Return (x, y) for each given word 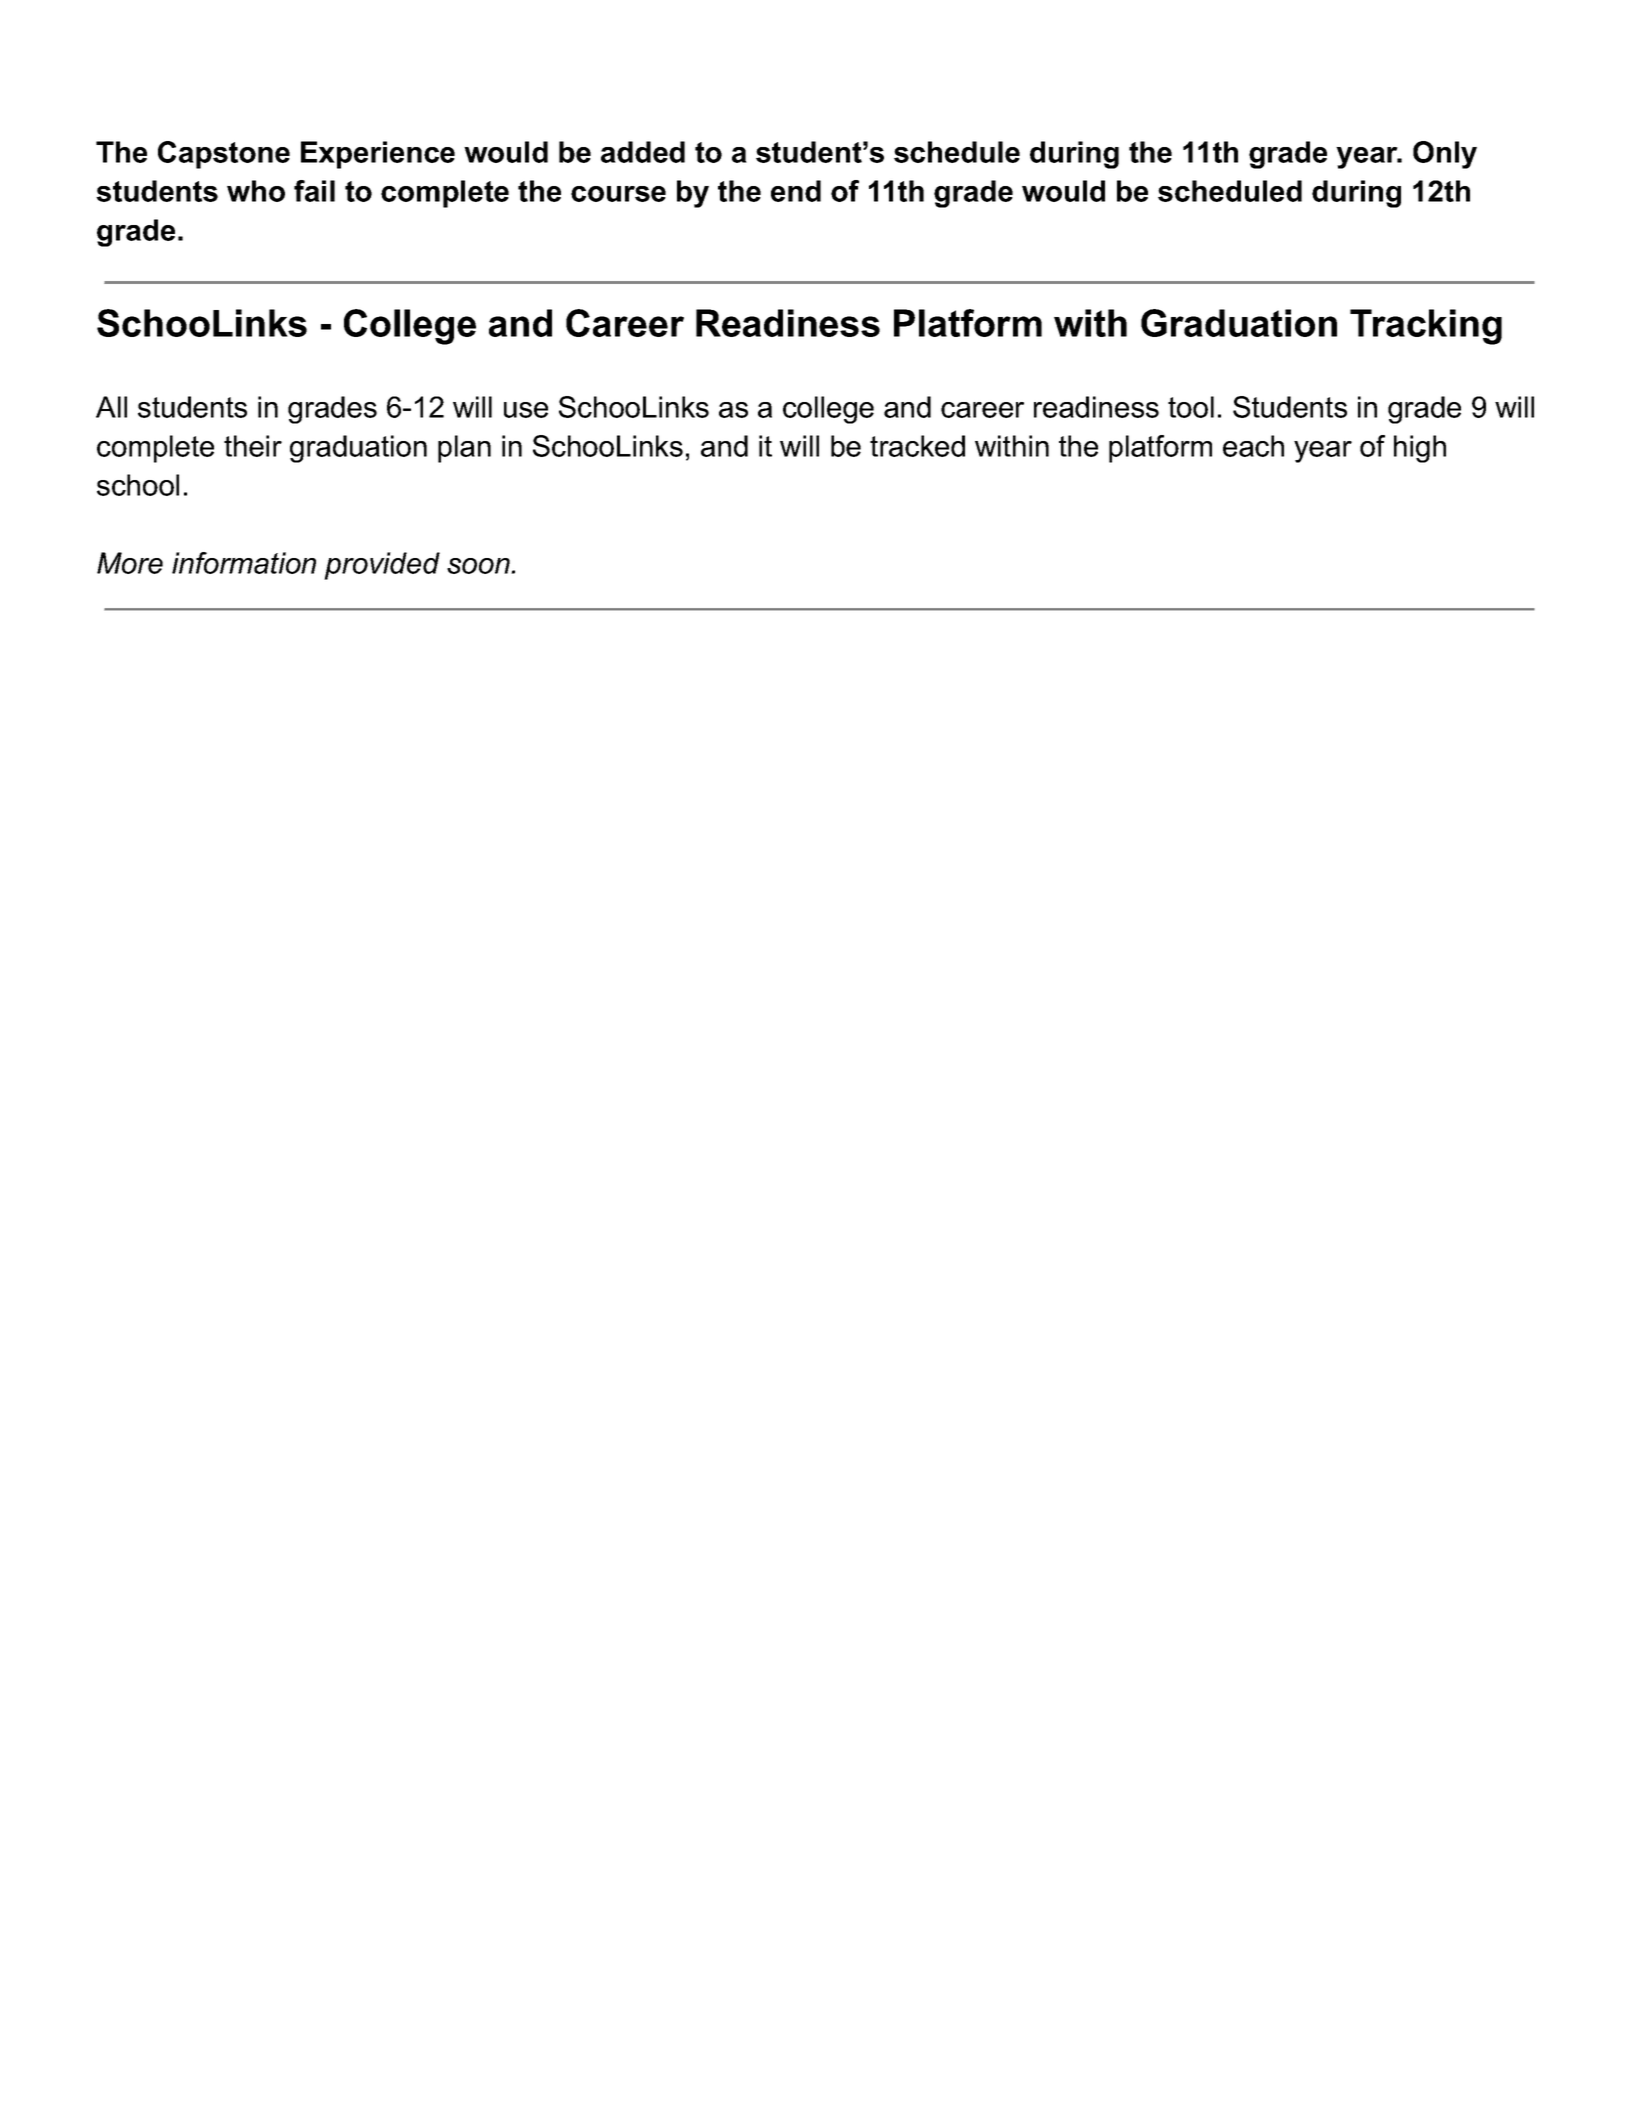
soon (479, 566)
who (256, 191)
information (244, 563)
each (1253, 446)
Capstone (224, 155)
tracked (917, 446)
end (796, 191)
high (1420, 449)
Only (1445, 155)
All (111, 407)
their (253, 446)
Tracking (1426, 327)
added (643, 152)
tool (1191, 407)
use (526, 410)
